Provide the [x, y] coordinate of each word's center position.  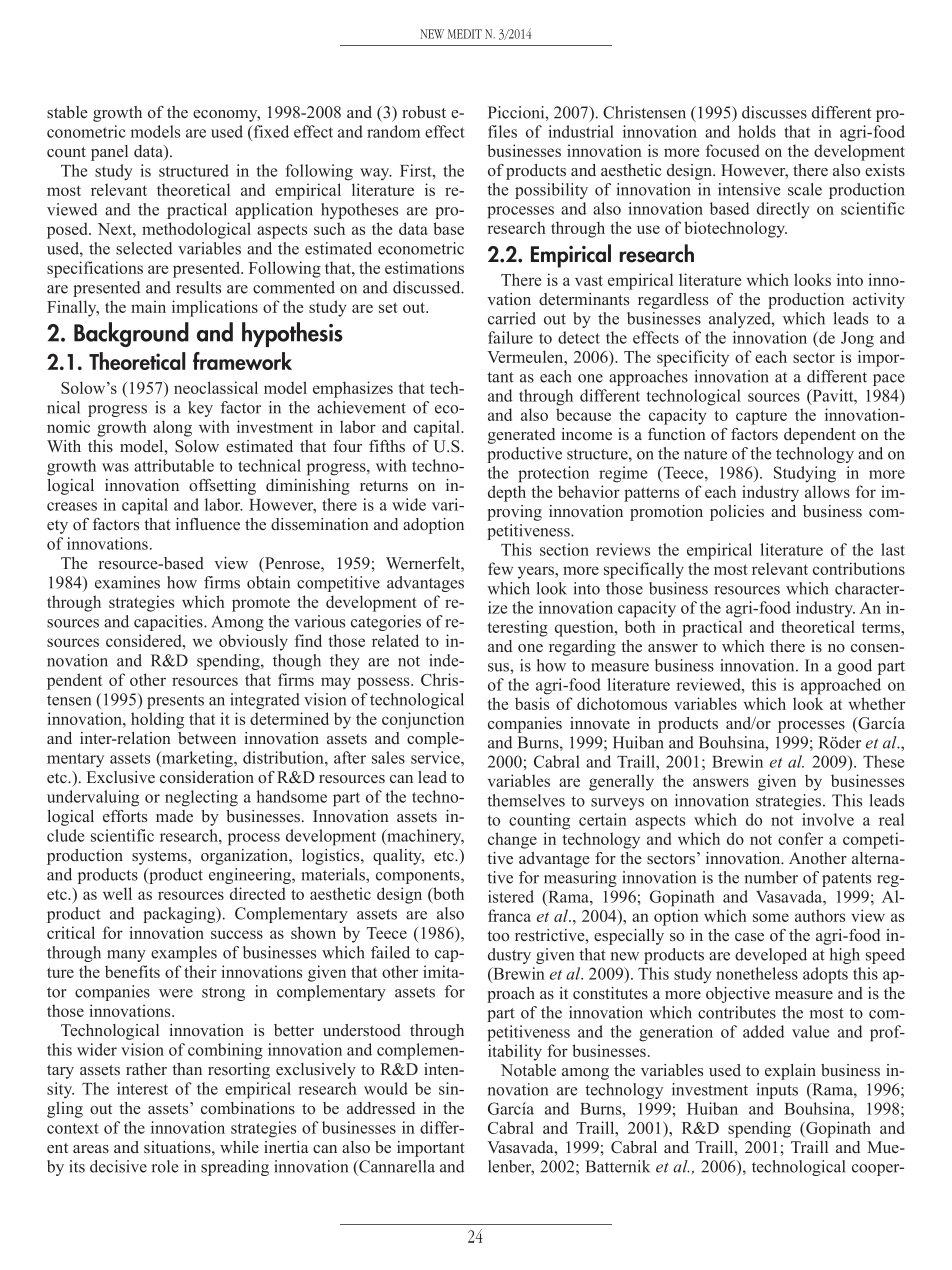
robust [424, 112]
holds [757, 131]
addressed [381, 1108]
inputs [777, 1091]
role [165, 1166]
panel [109, 153]
